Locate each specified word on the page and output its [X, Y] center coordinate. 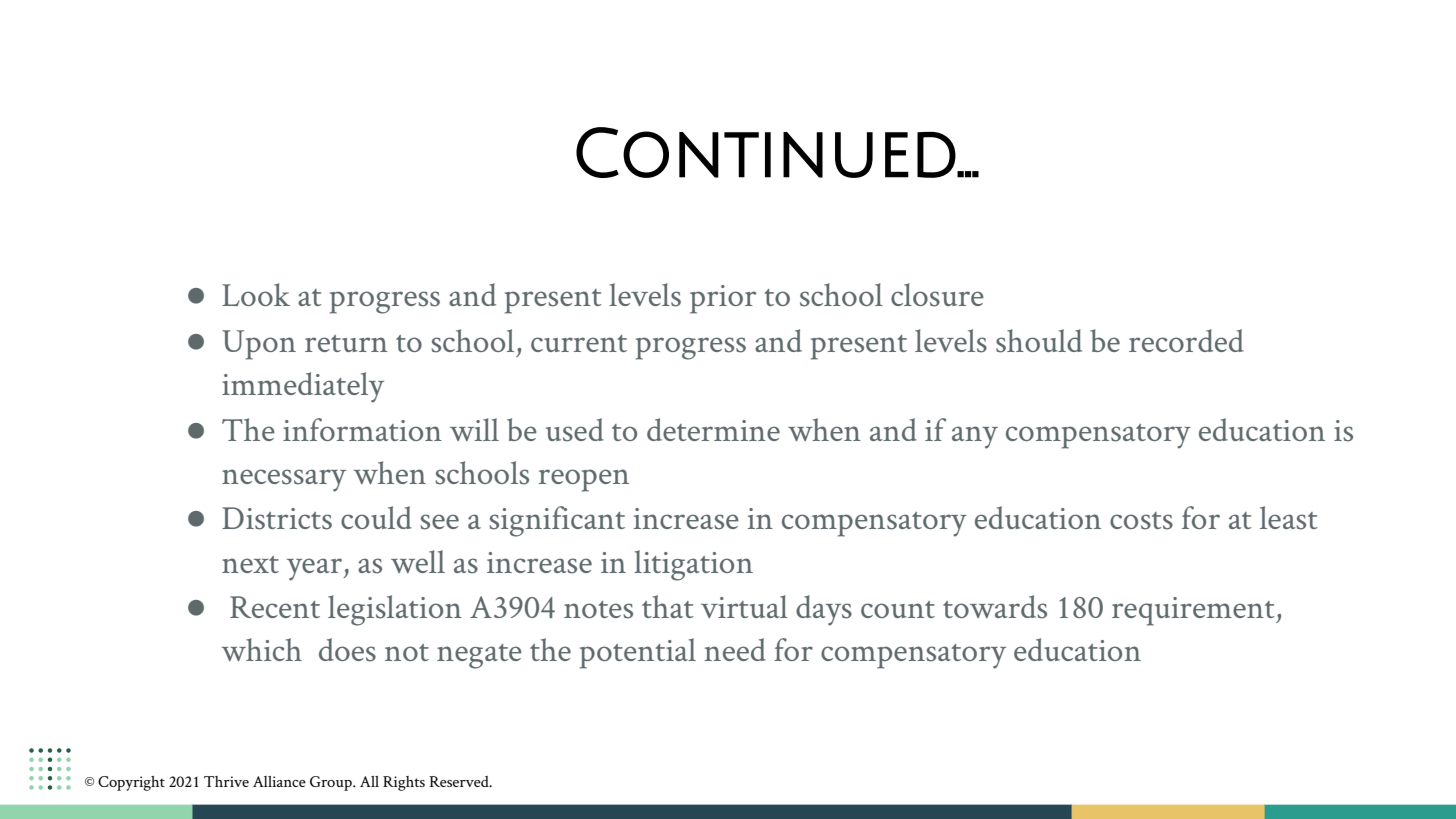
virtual [744, 606]
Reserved [460, 781]
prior [723, 299]
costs [1141, 521]
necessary [284, 480]
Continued [766, 152]
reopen [584, 480]
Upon [259, 345]
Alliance [279, 781]
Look [256, 294]
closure [937, 295]
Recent [275, 607]
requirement [1194, 611]
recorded [1186, 340]
